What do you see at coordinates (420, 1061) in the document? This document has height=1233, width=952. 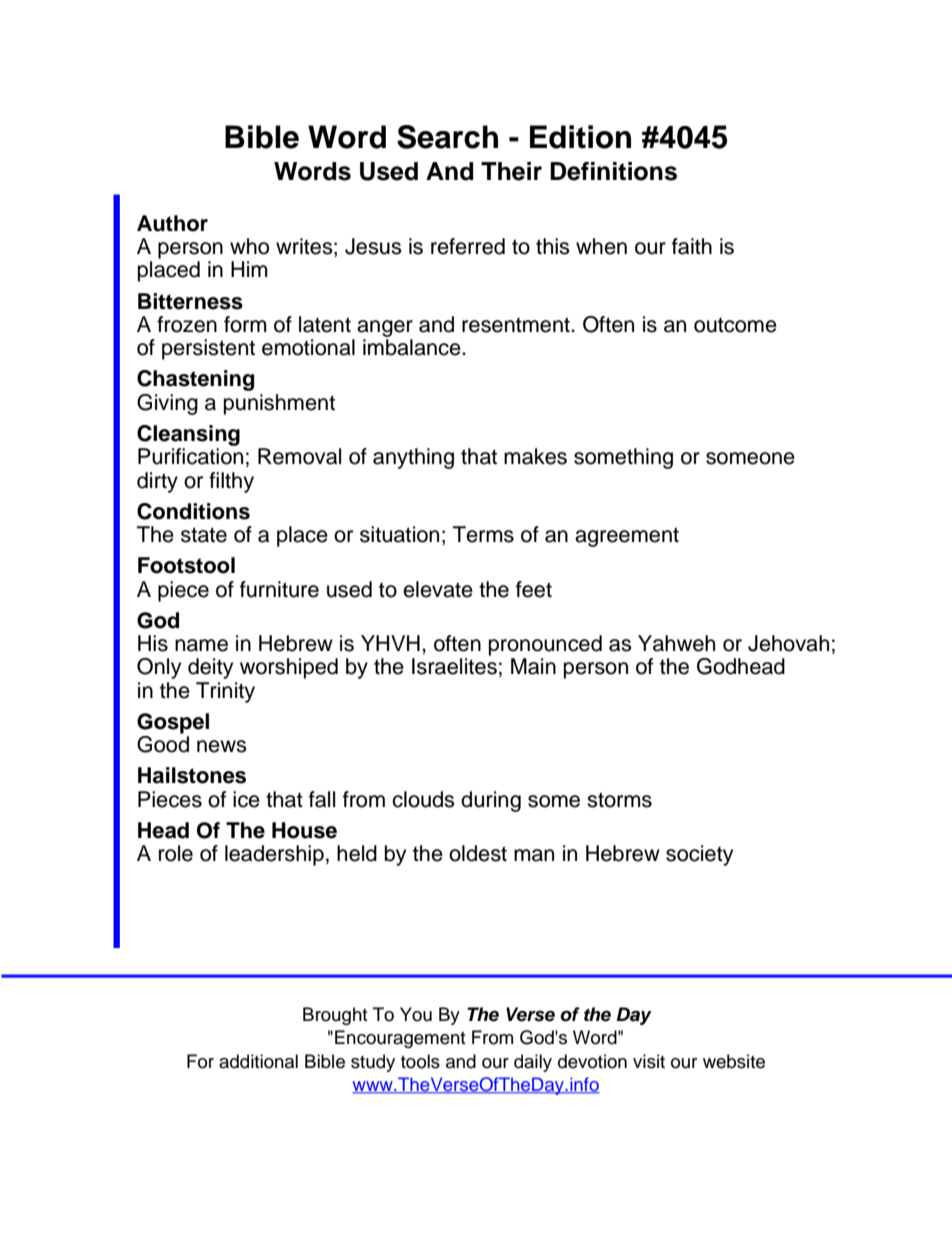 I see `tools` at bounding box center [420, 1061].
